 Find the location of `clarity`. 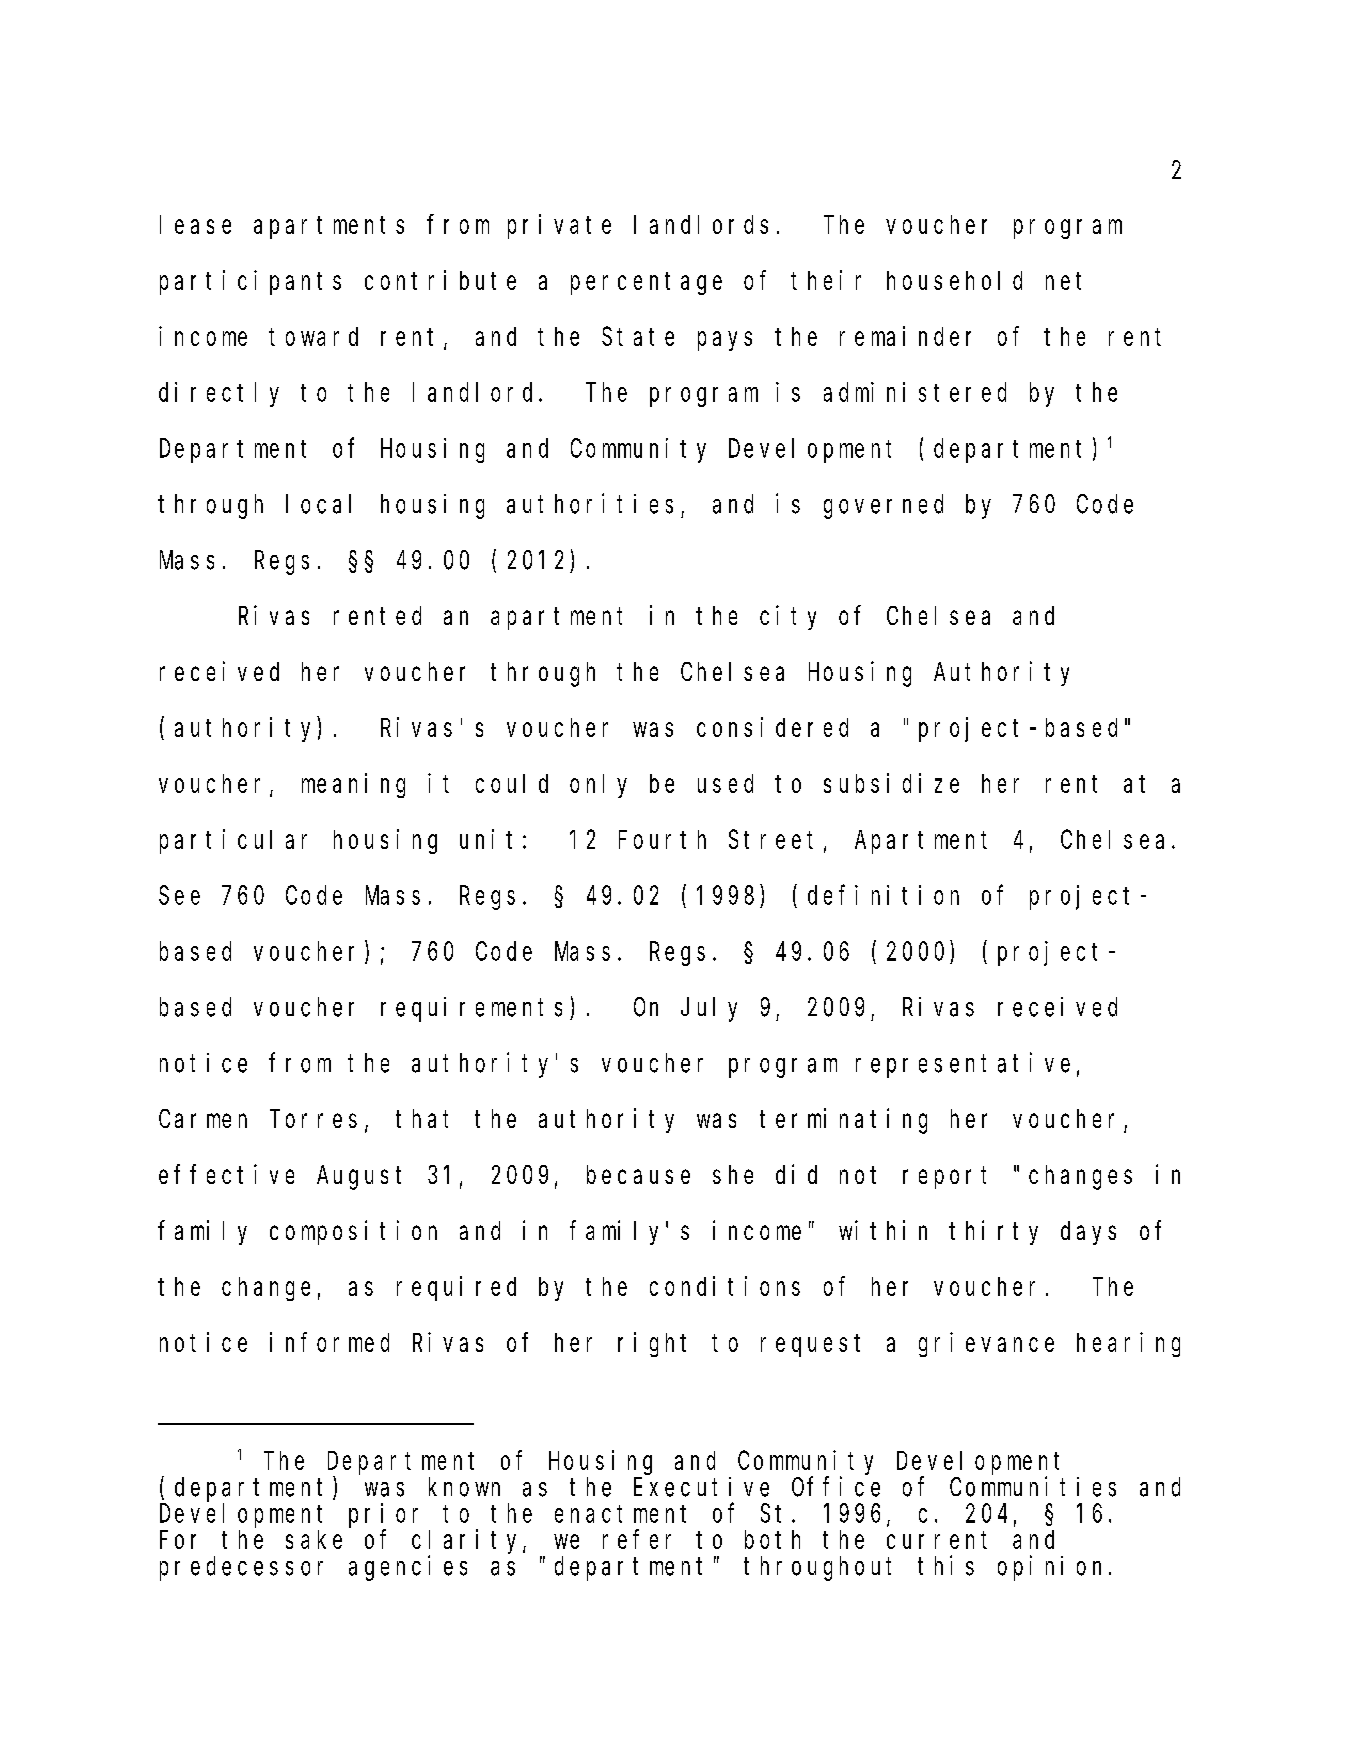

clarity is located at coordinates (468, 1541).
